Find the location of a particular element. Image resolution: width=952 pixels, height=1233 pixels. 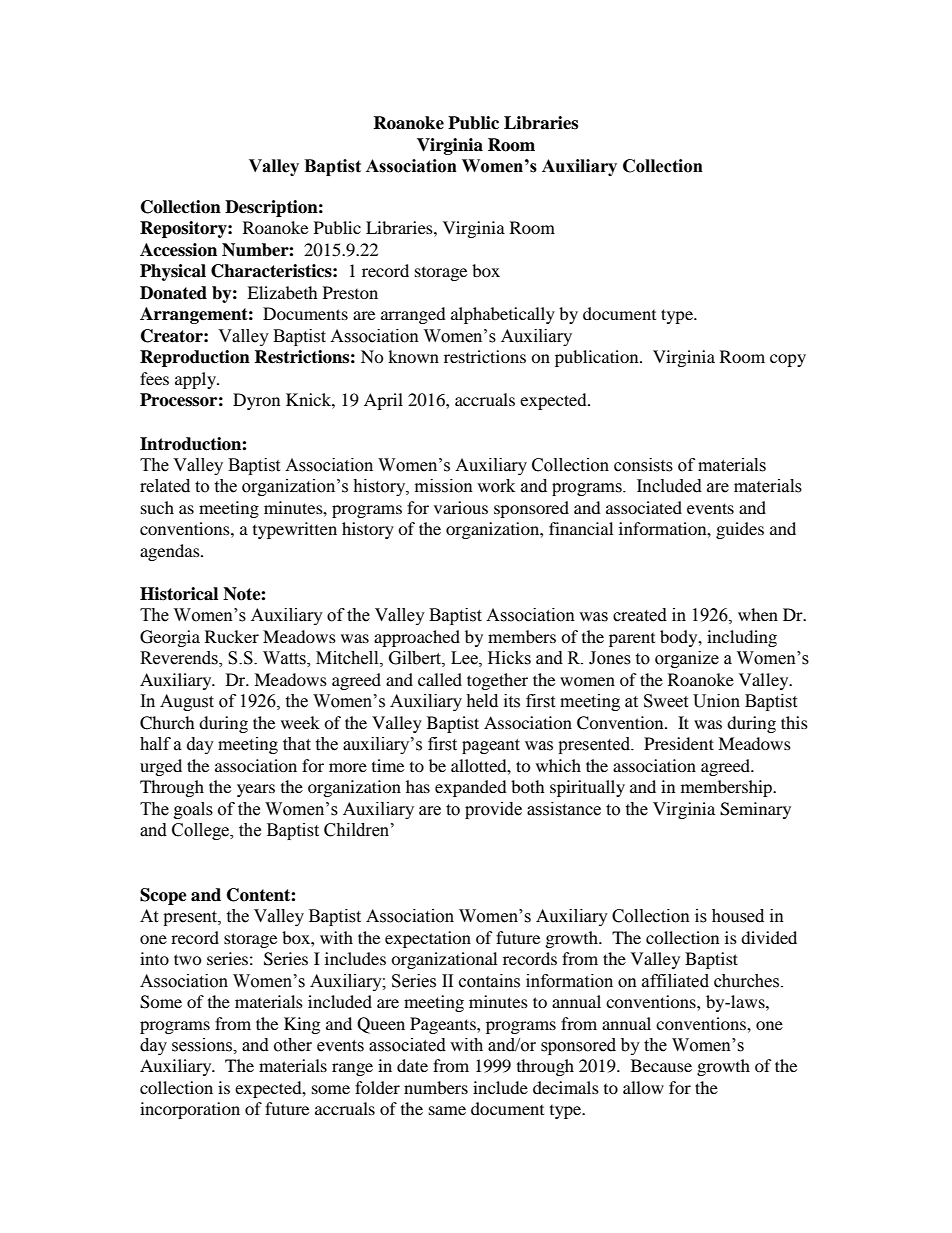

Scope is located at coordinates (163, 896).
